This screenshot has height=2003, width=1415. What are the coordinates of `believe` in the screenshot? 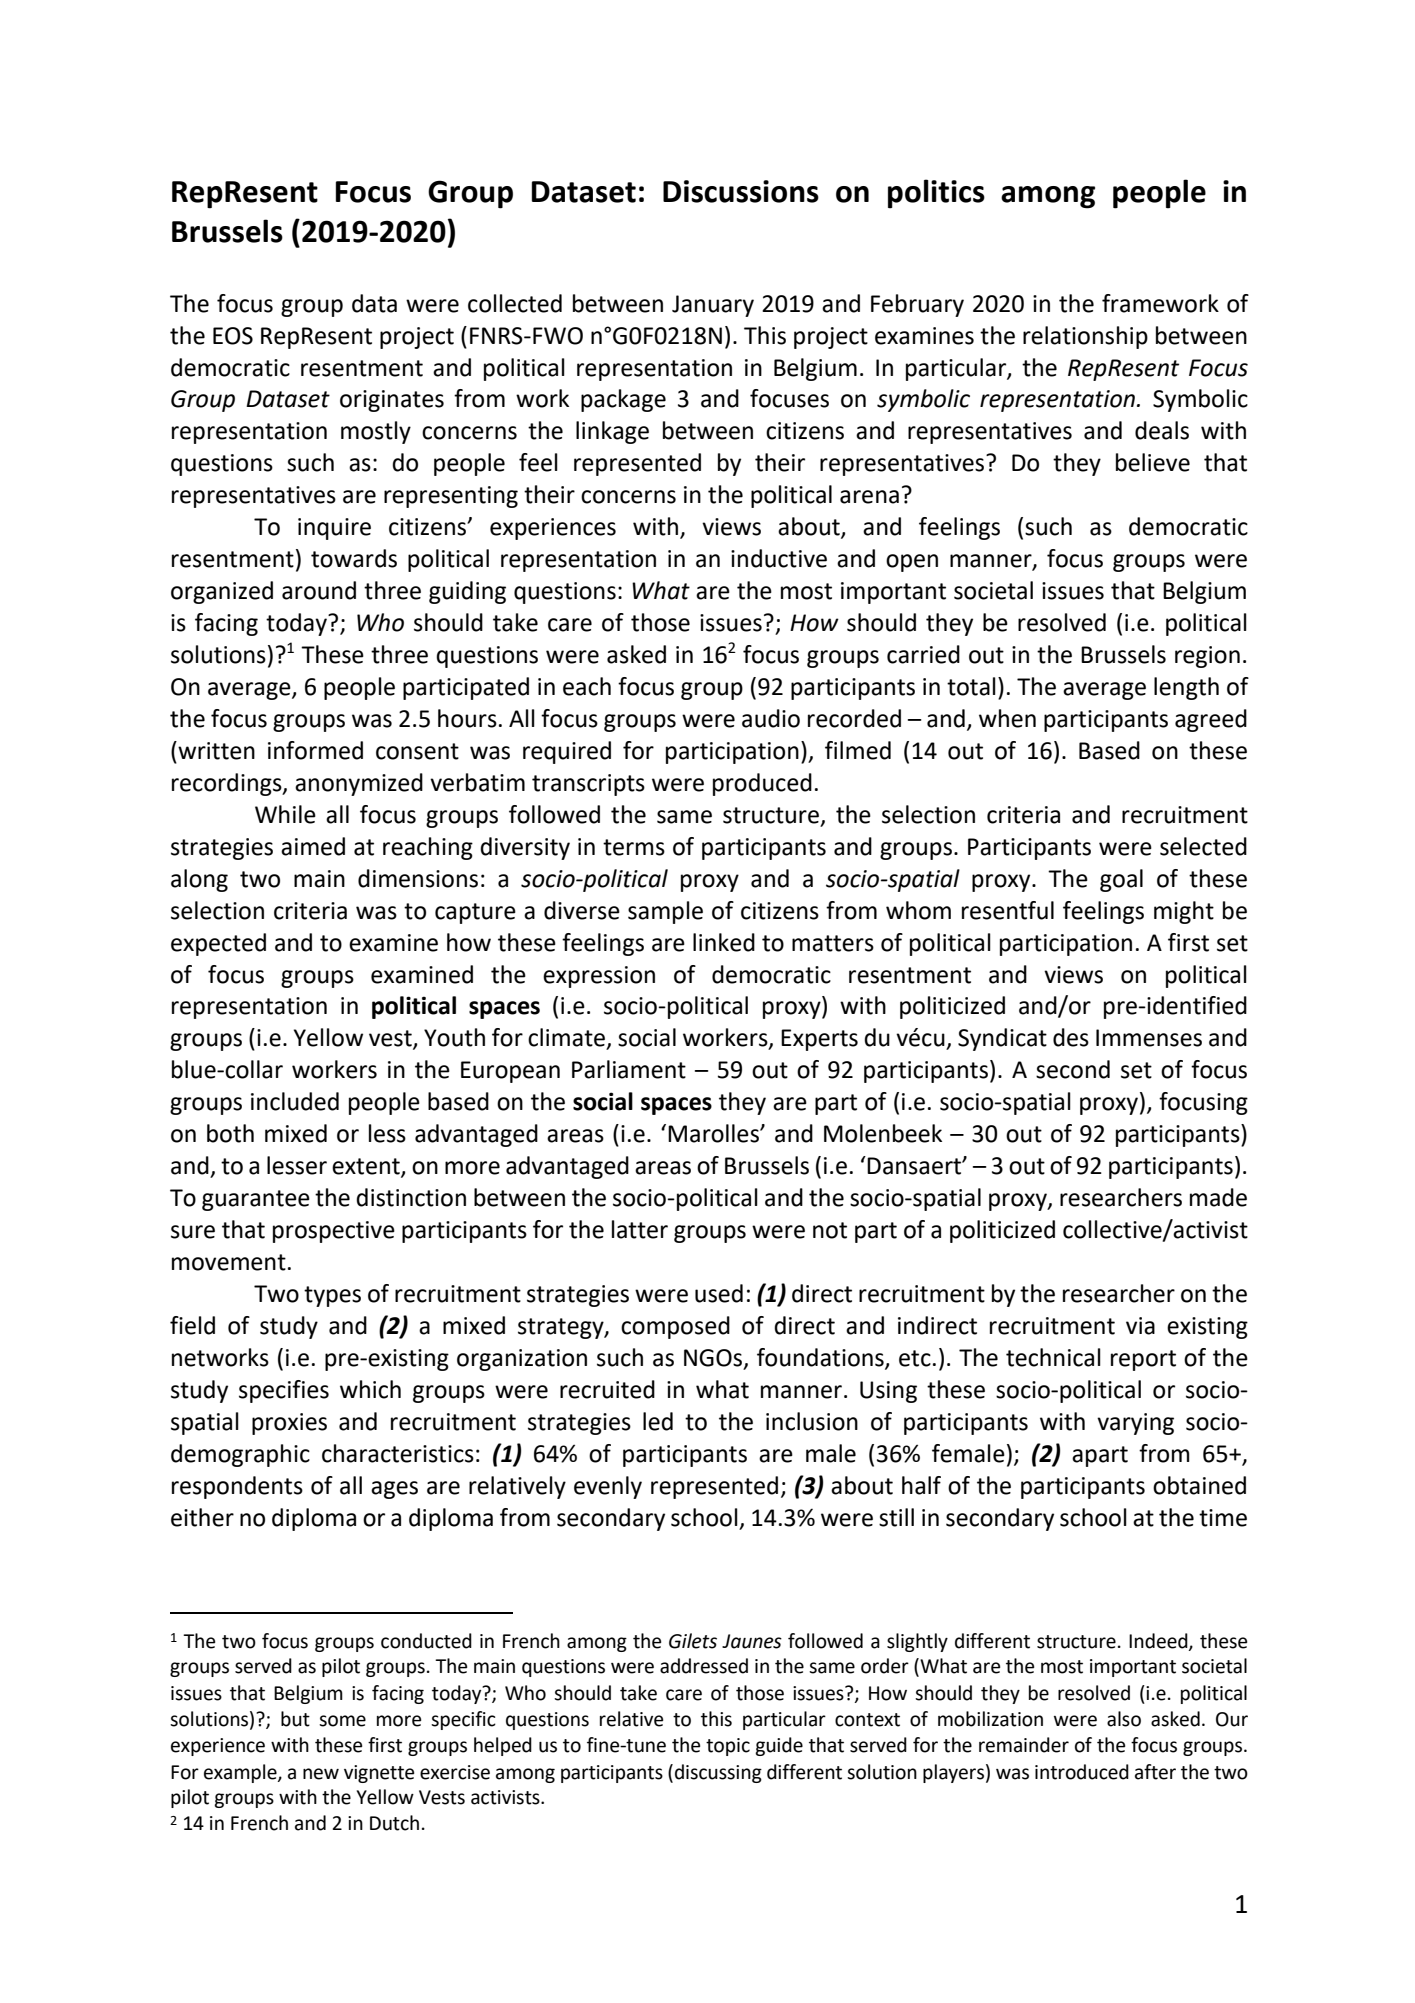 It's located at (1153, 462).
